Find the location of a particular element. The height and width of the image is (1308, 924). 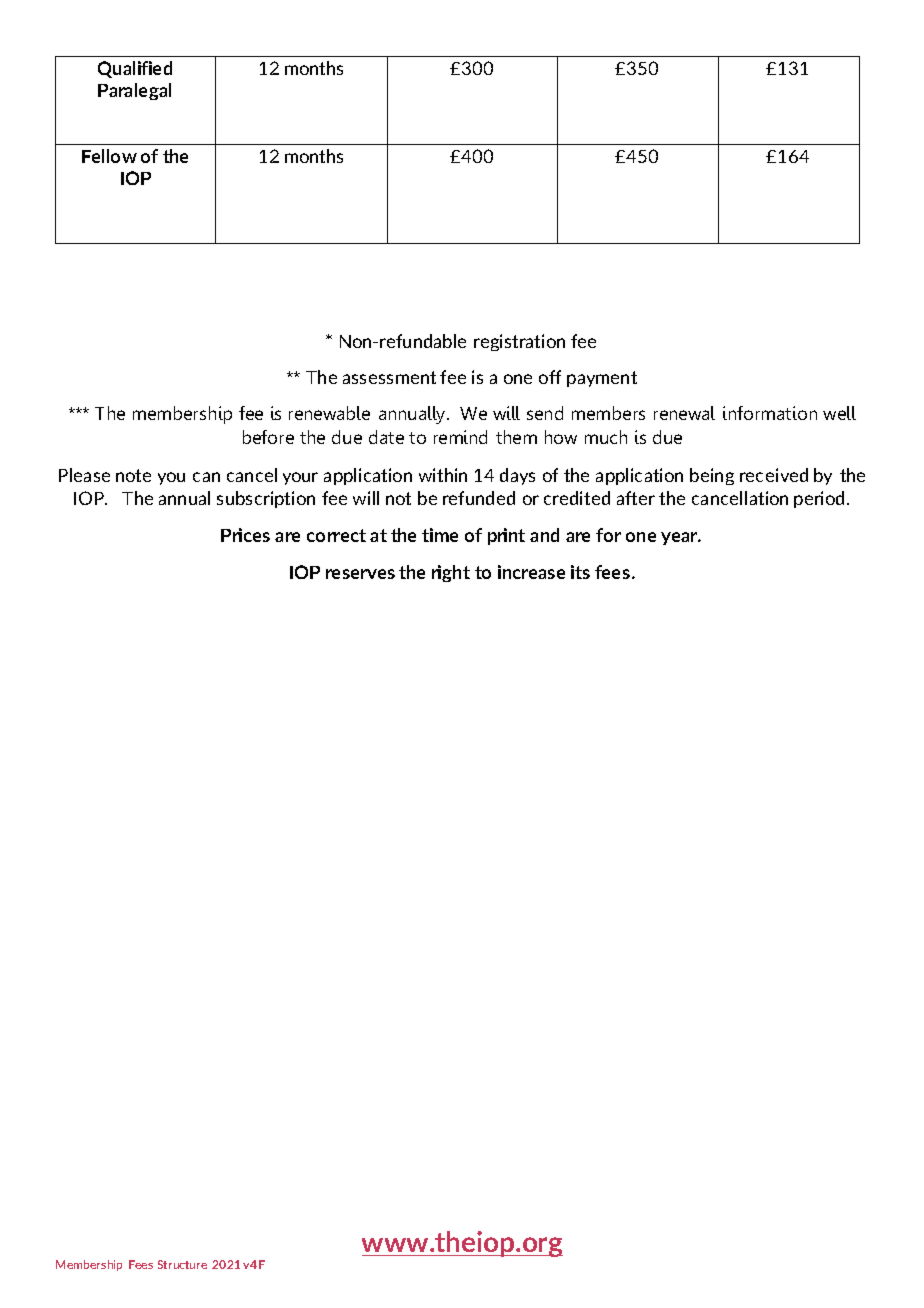

increase is located at coordinates (531, 572).
